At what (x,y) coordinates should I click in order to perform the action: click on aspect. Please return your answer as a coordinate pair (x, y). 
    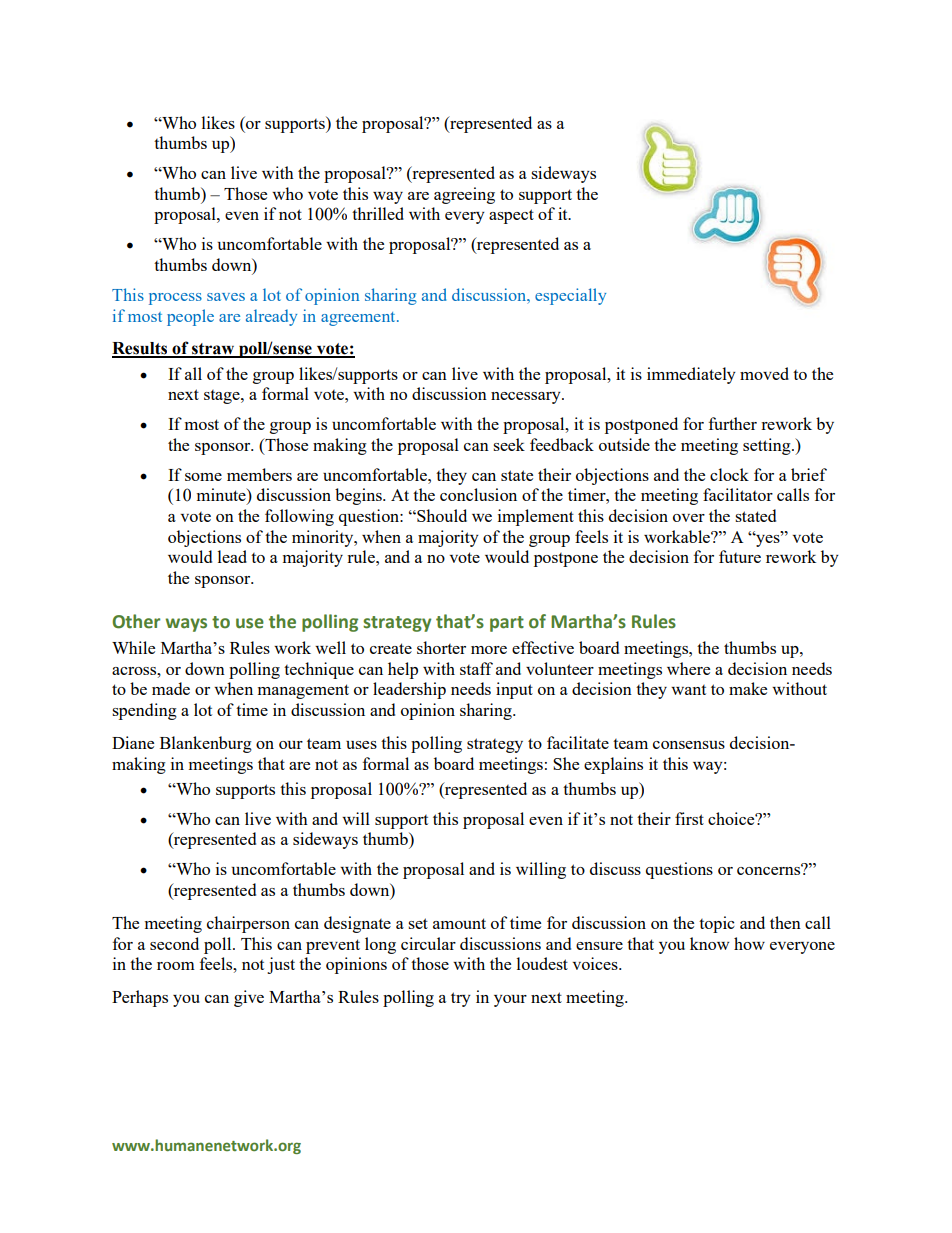
    Looking at the image, I should click on (511, 216).
